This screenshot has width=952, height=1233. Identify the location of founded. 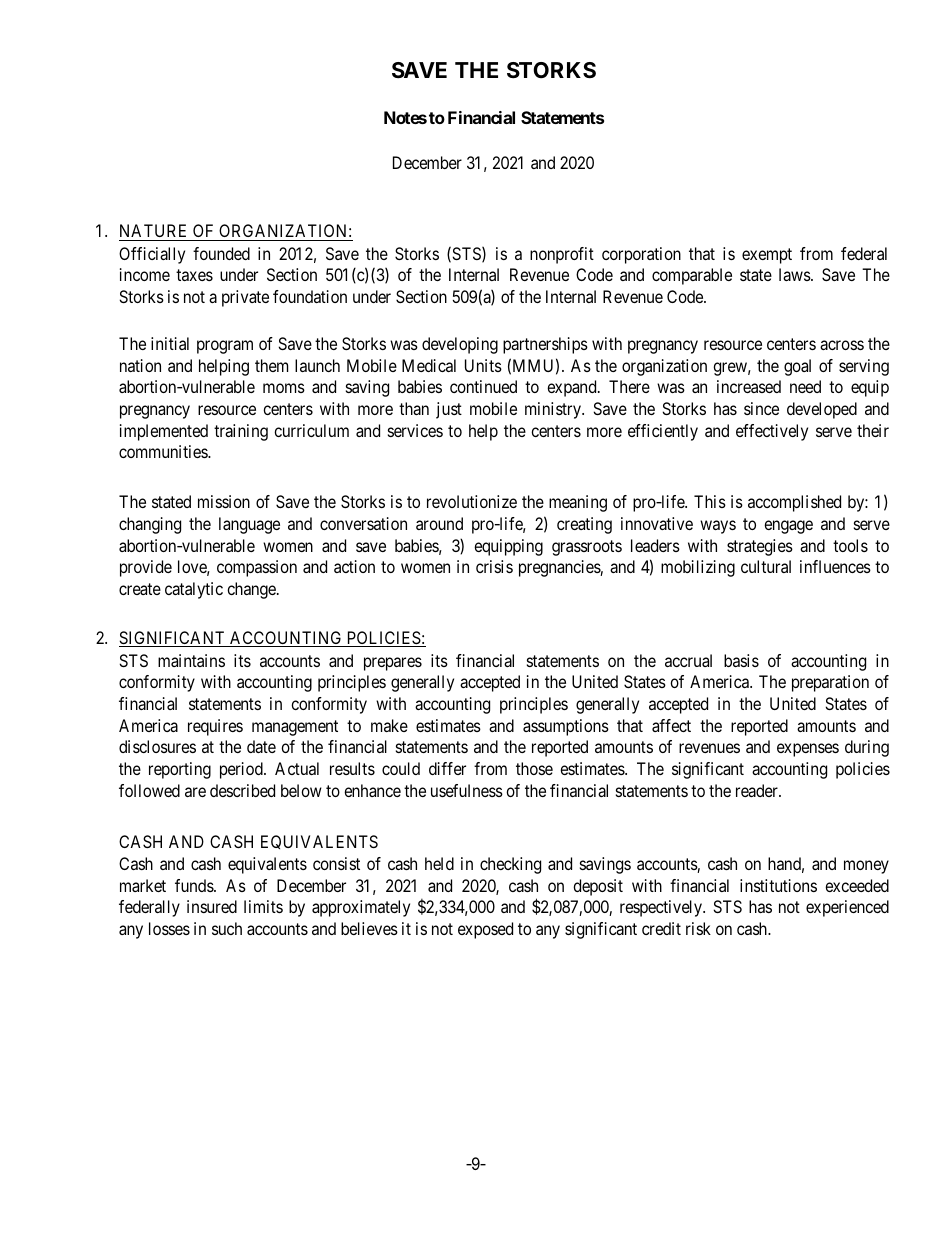
(221, 253).
